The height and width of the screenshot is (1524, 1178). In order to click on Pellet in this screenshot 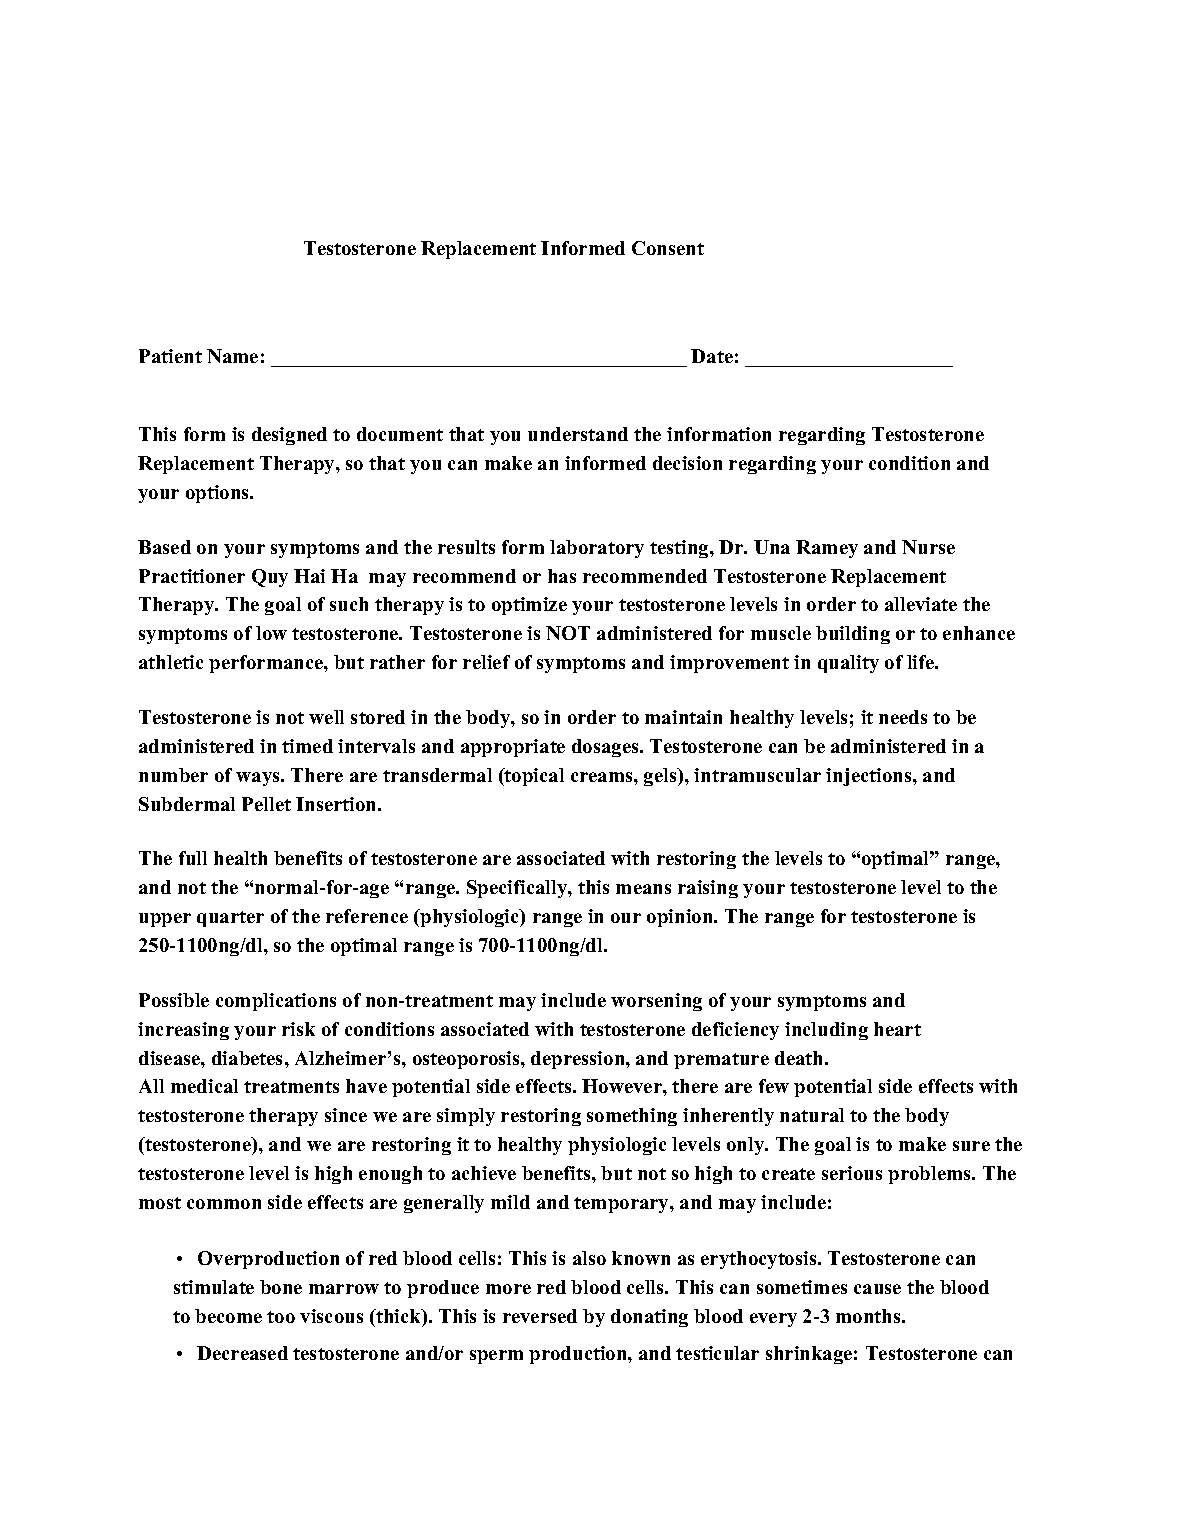, I will do `click(266, 804)`.
